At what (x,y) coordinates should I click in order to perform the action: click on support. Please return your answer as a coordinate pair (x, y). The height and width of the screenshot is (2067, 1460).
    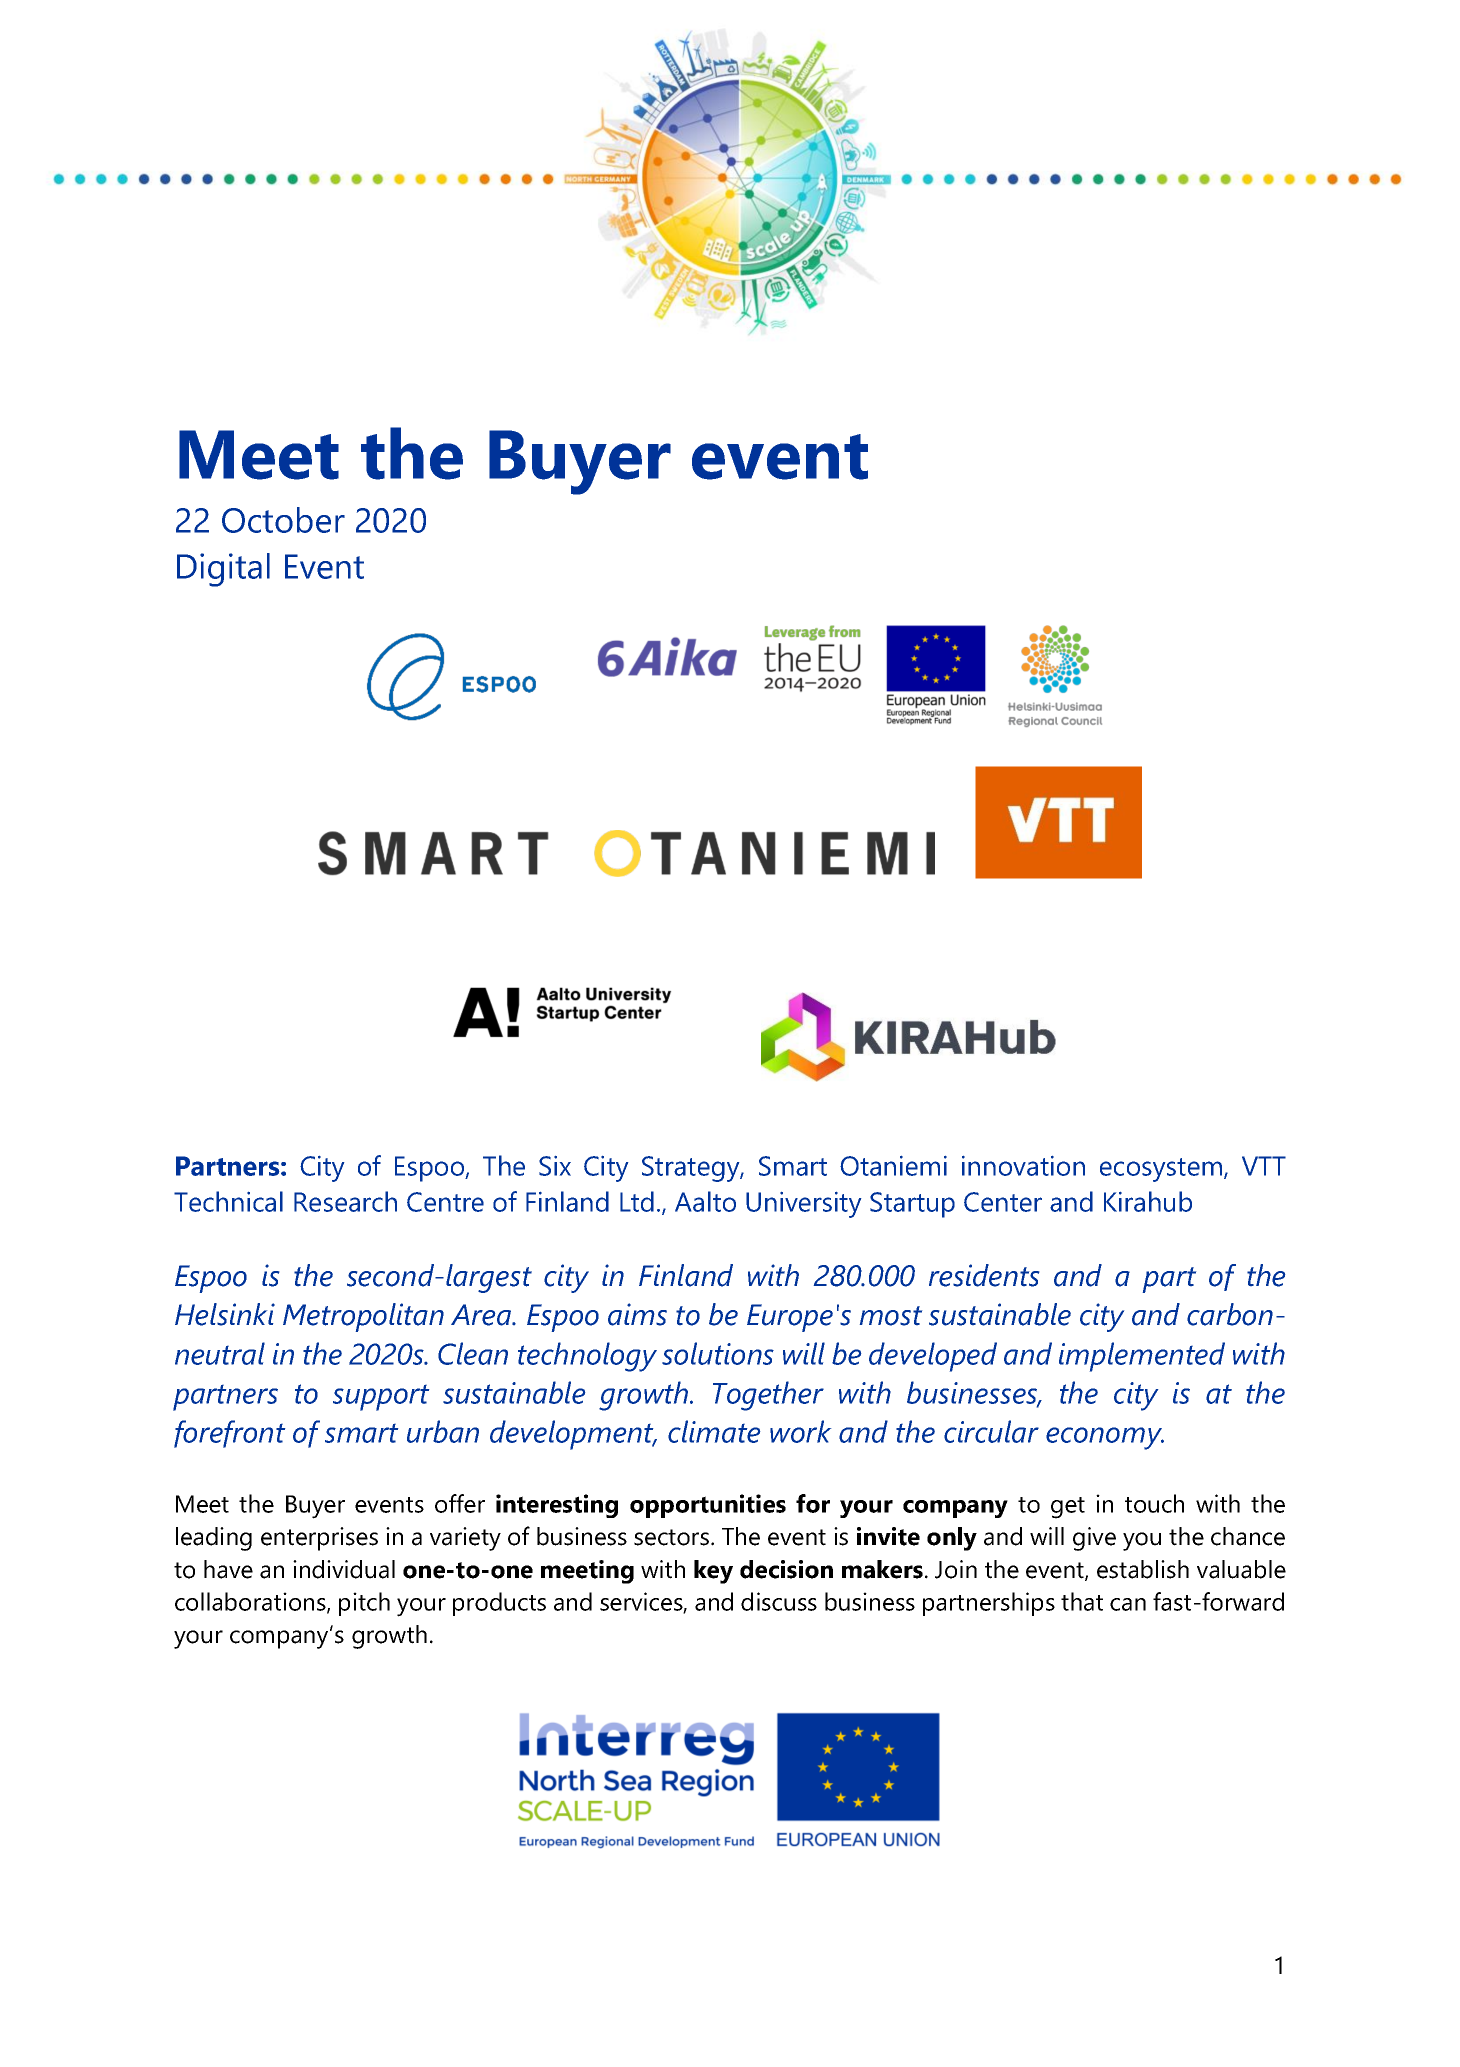
    Looking at the image, I should click on (381, 1398).
